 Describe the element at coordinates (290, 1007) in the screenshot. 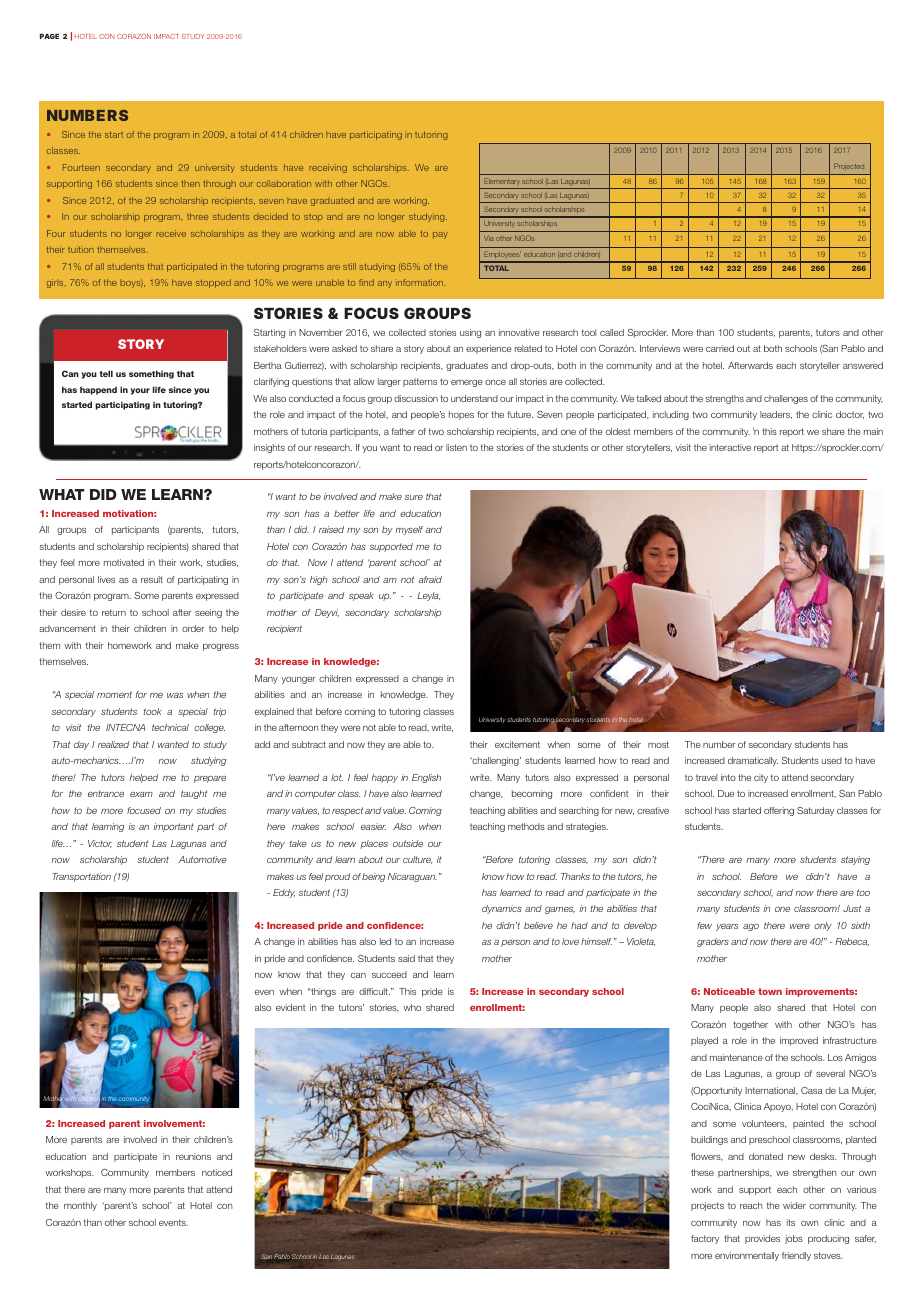

I see `evident` at that location.
